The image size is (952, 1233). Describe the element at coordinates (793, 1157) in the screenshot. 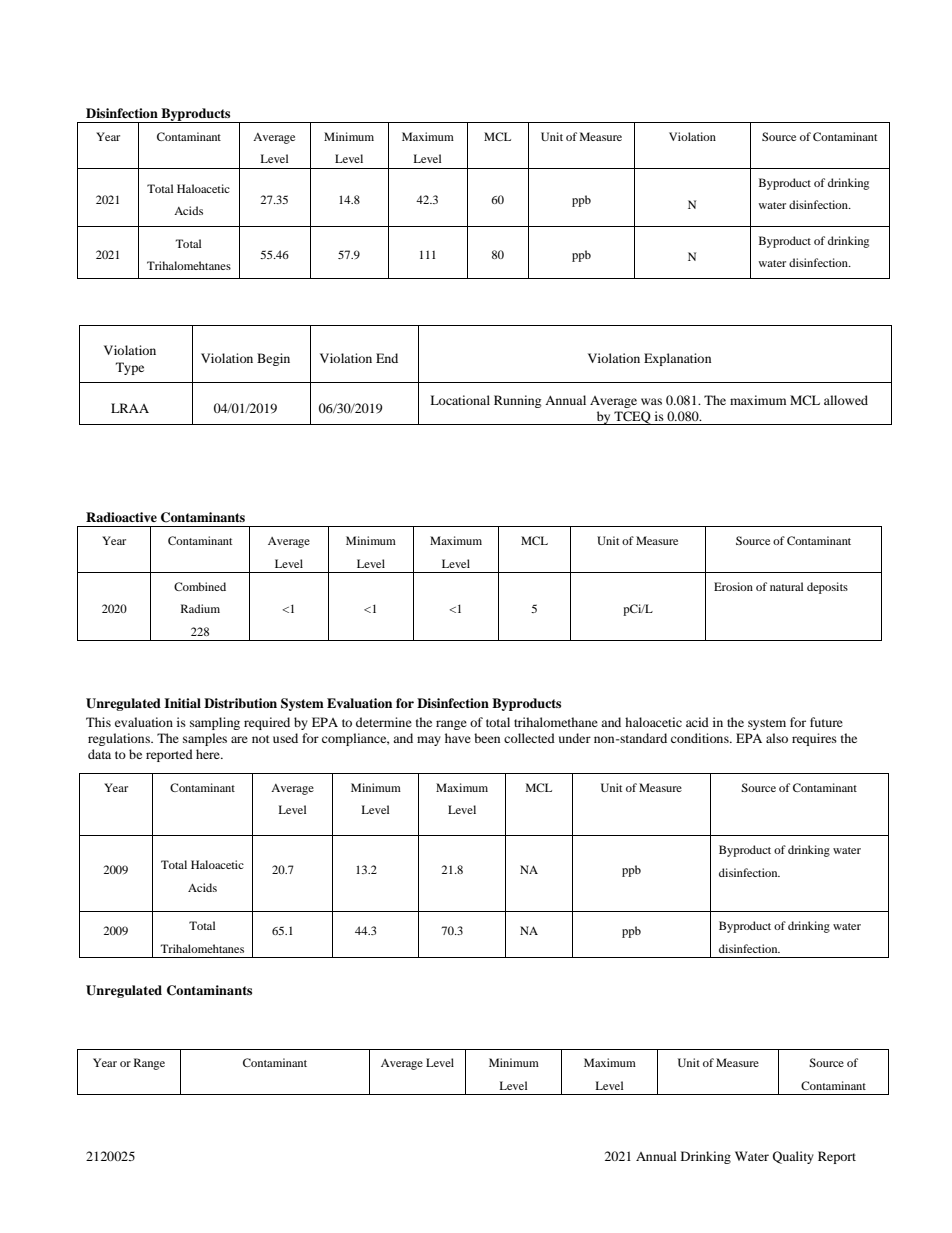

I see `Quality` at that location.
